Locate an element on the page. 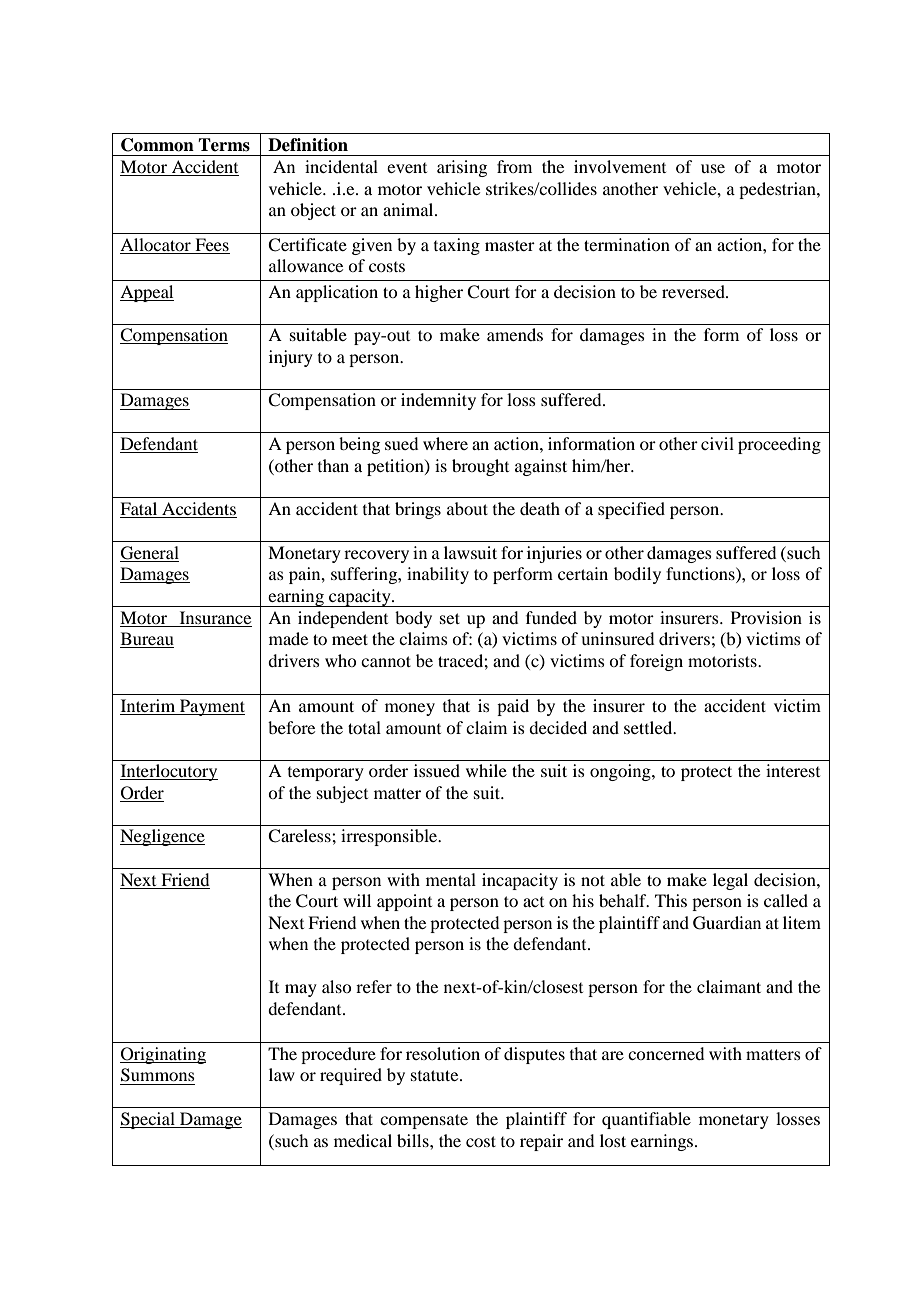  arising is located at coordinates (462, 168).
